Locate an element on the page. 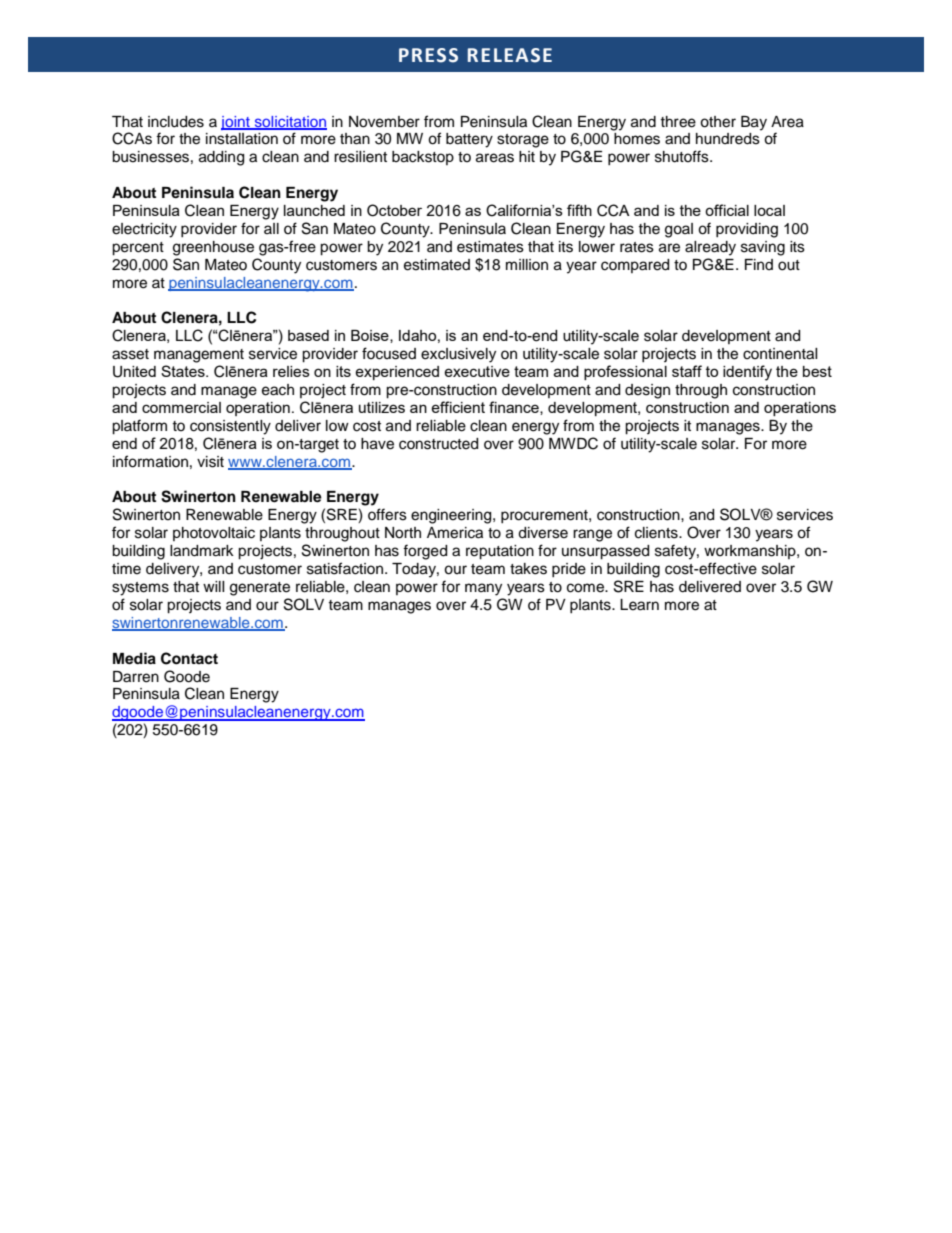 The height and width of the image is (1233, 952). identify is located at coordinates (747, 373).
